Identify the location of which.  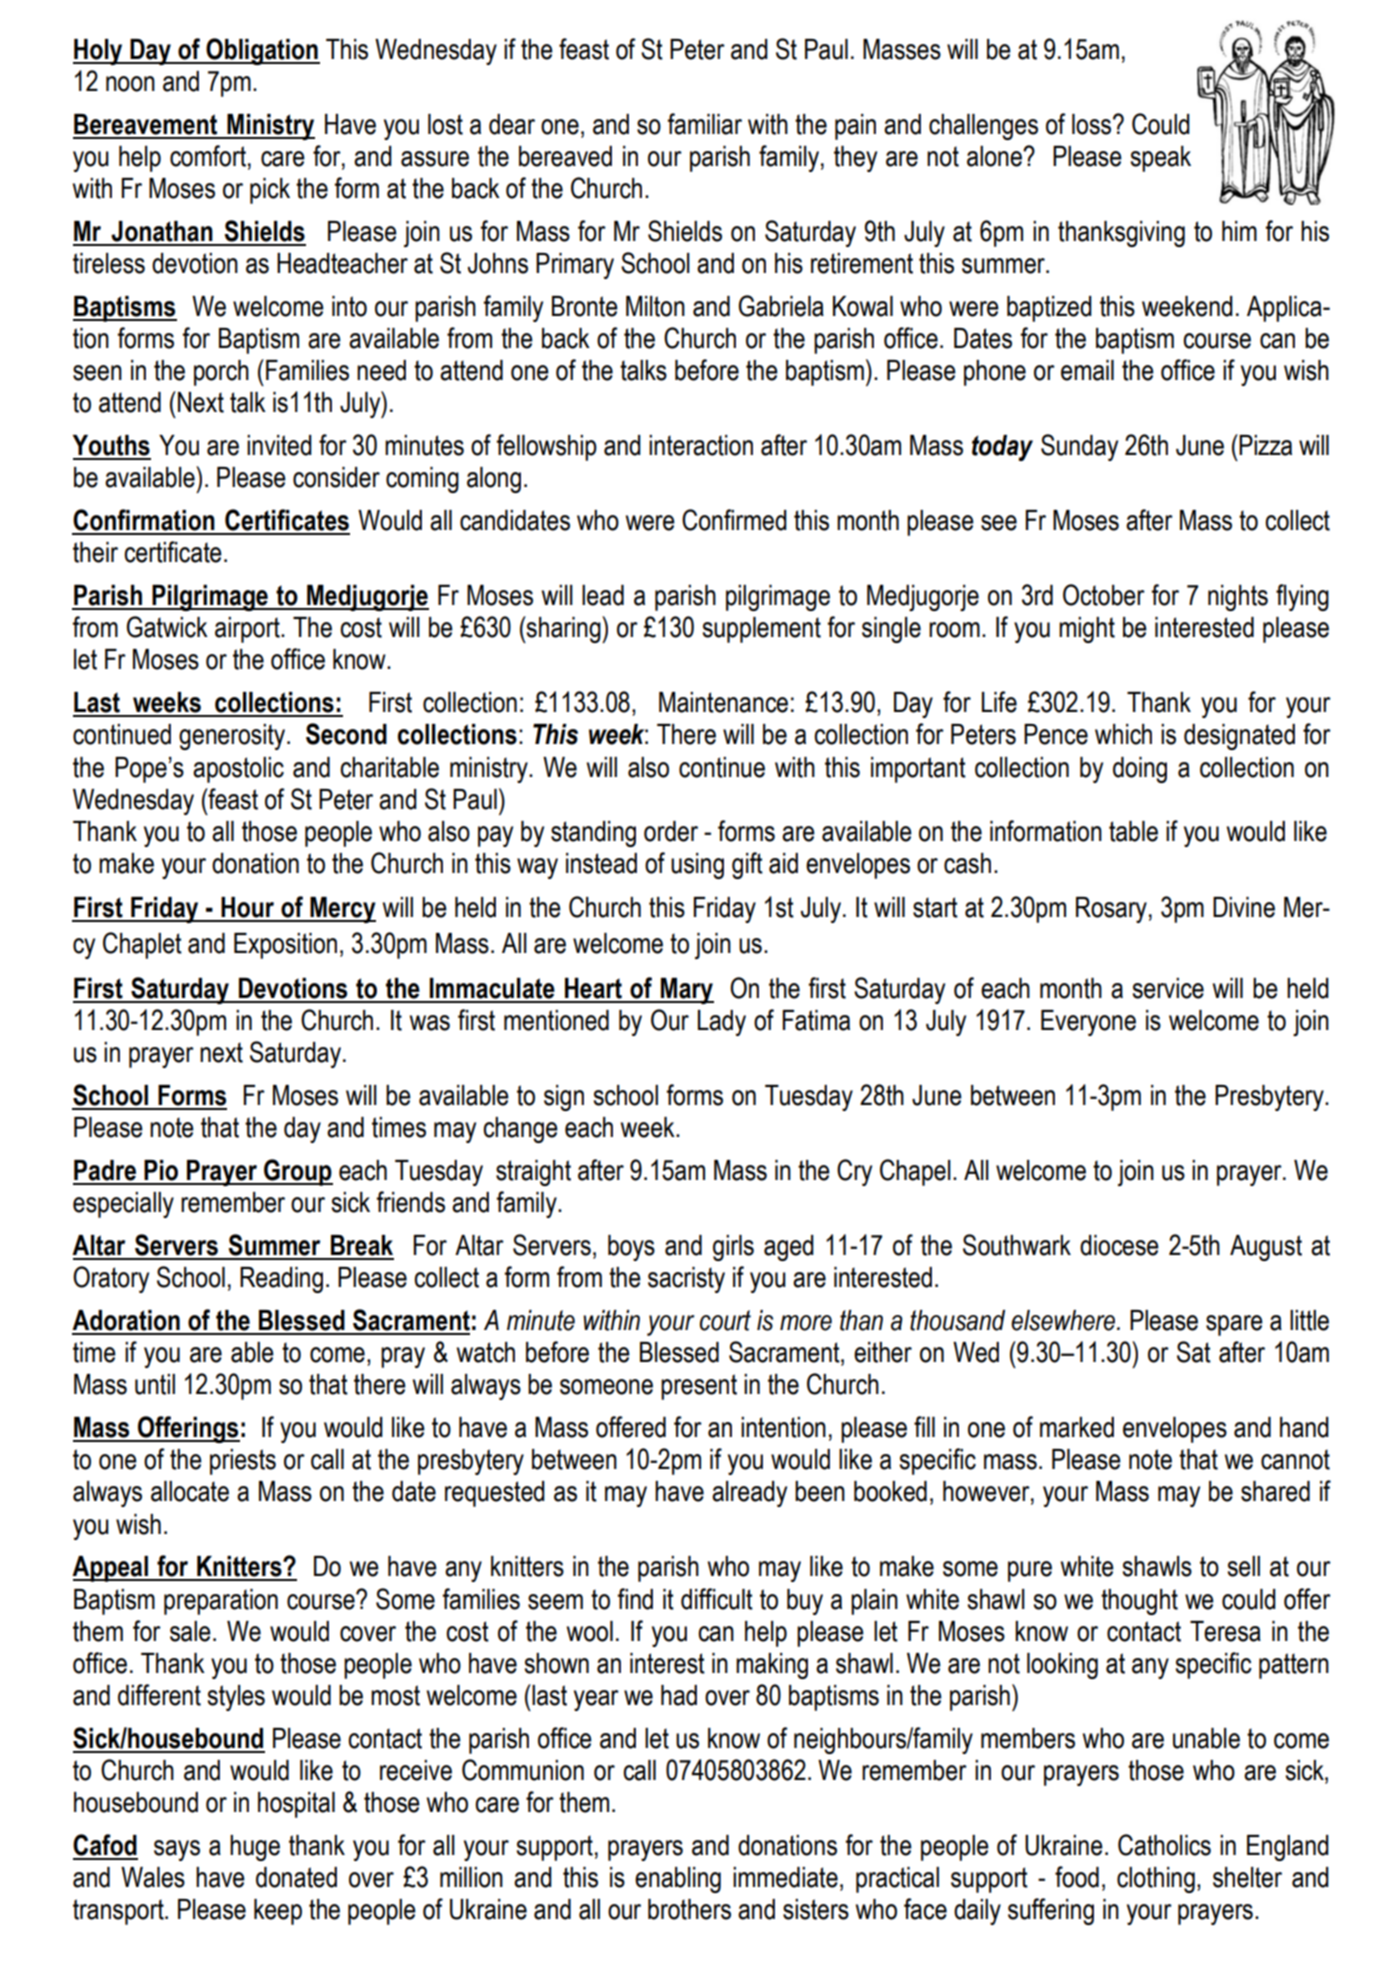
(1123, 734).
